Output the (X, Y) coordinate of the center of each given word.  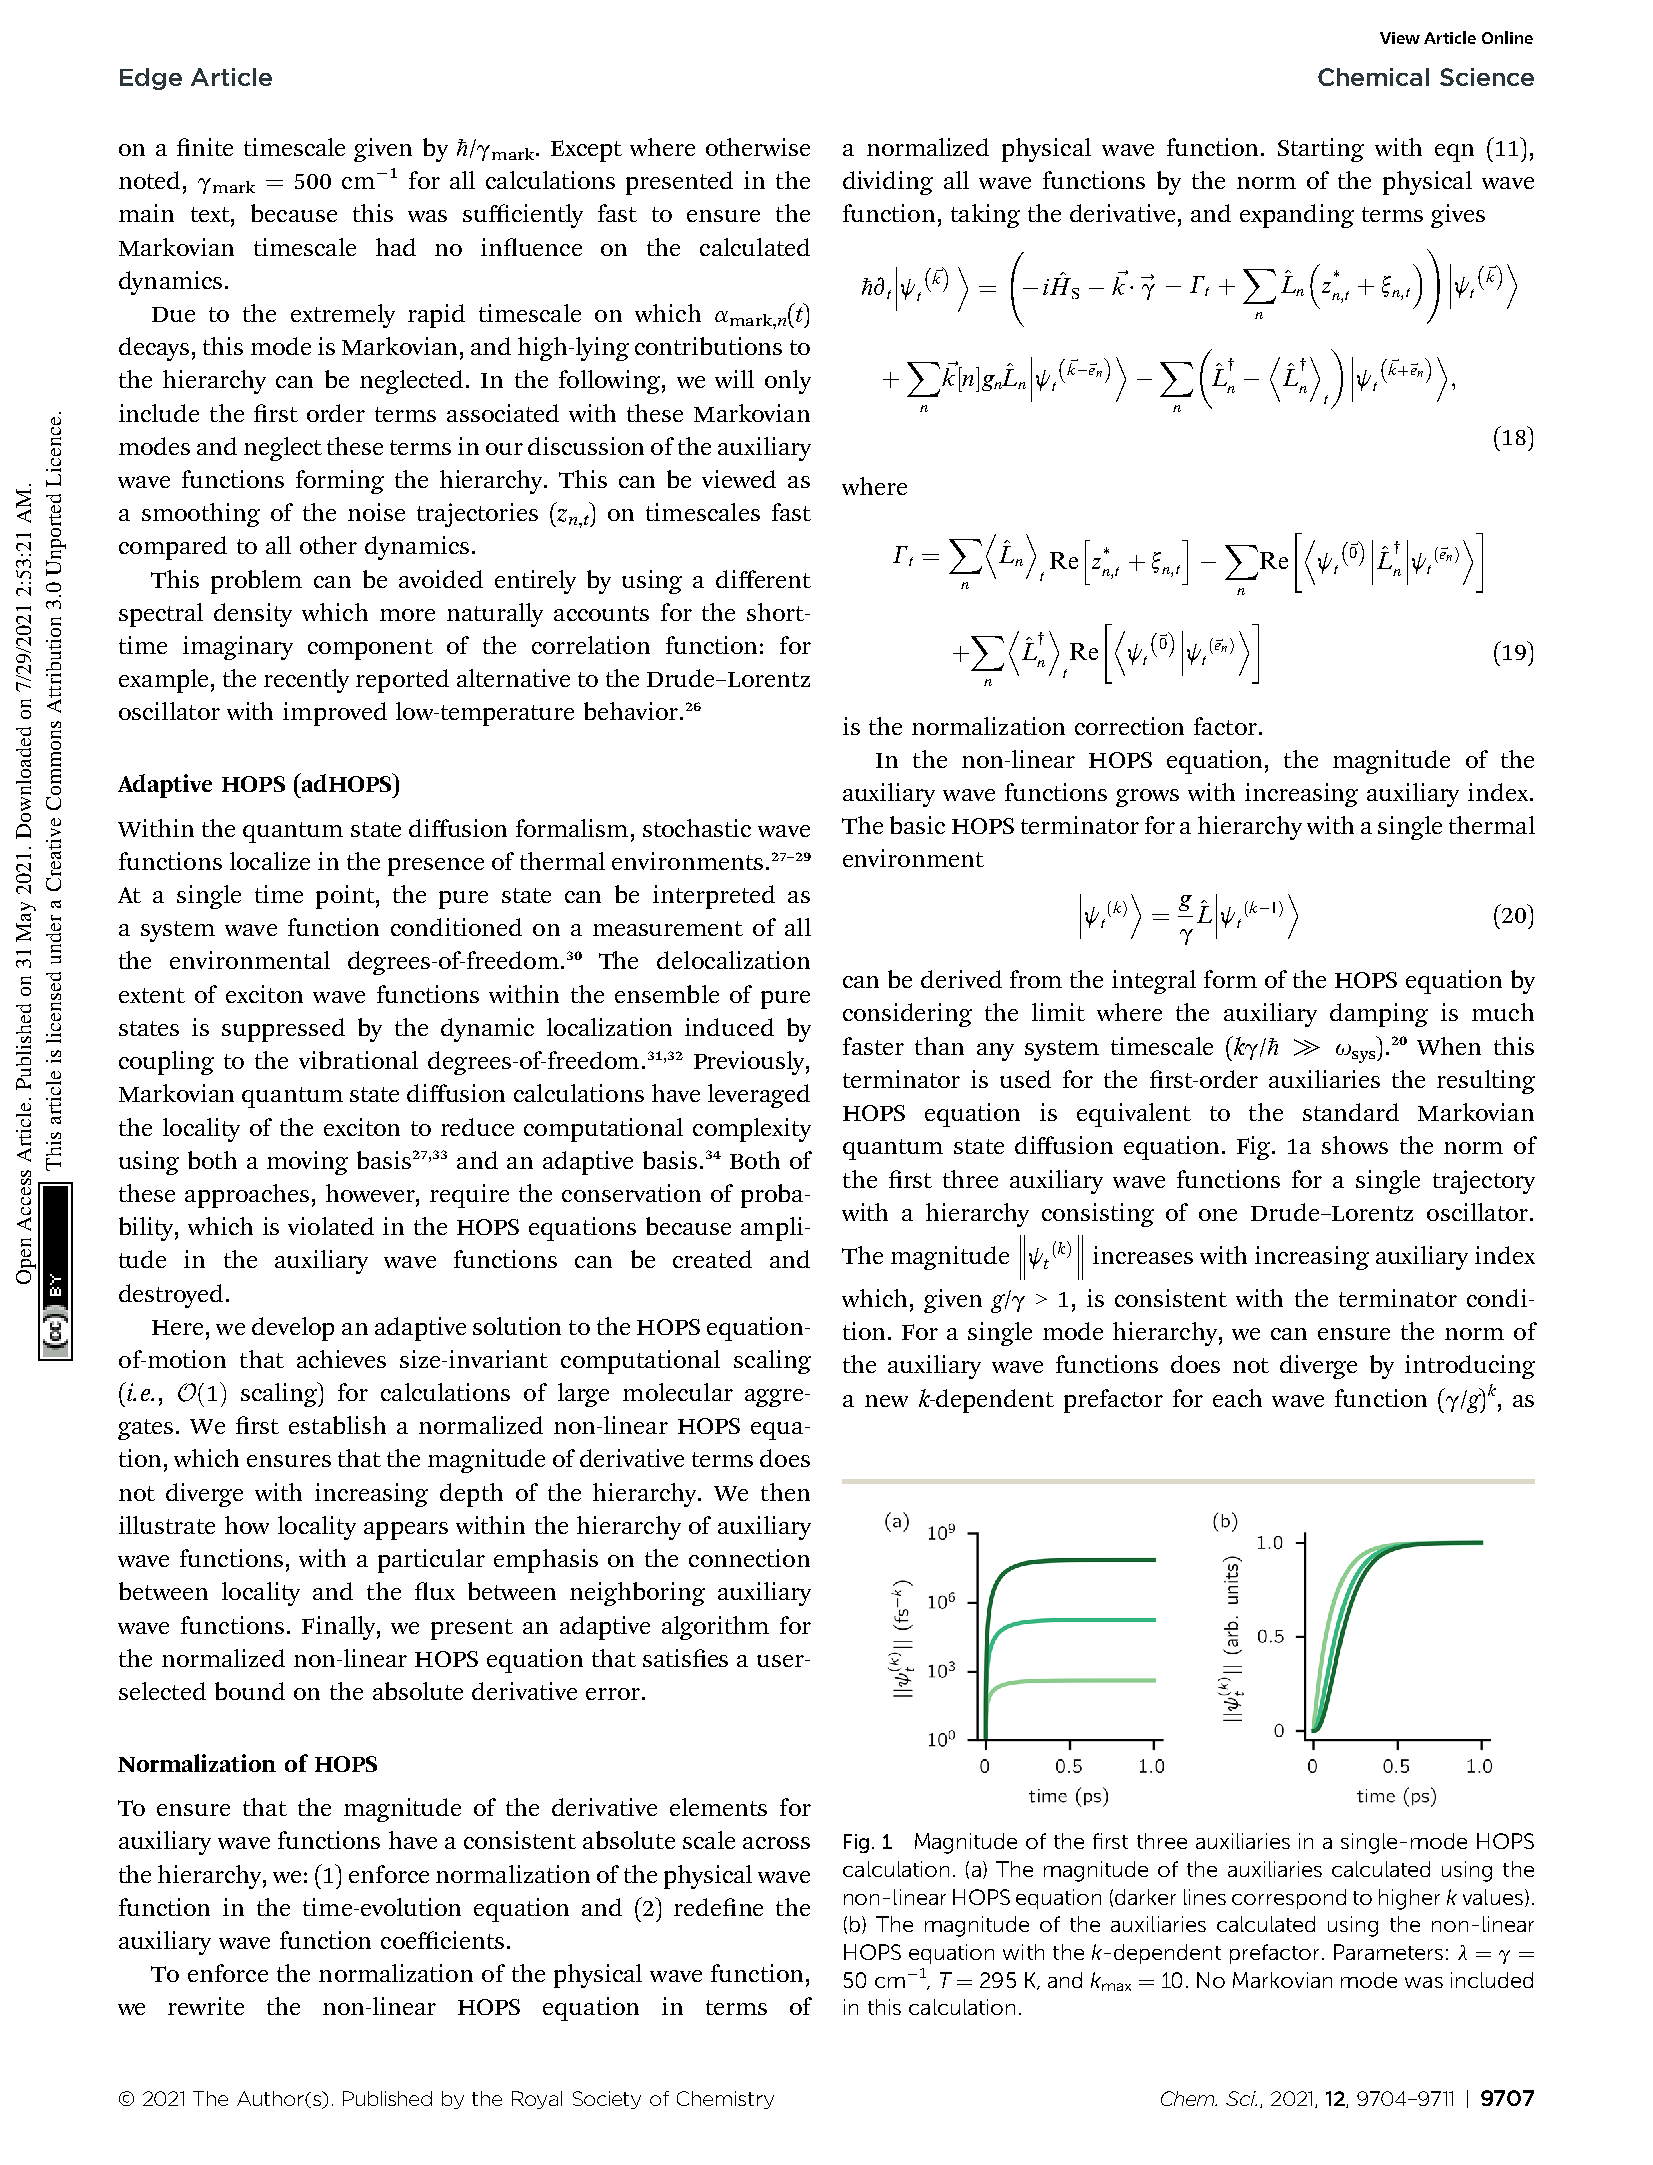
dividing (888, 183)
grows (1147, 798)
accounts (601, 613)
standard (1351, 1112)
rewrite (206, 2006)
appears (406, 1531)
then (785, 1492)
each (1237, 1398)
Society (607, 2100)
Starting (1321, 150)
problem (256, 582)
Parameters (1388, 1952)
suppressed (283, 1030)
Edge (151, 79)
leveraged (759, 1096)
